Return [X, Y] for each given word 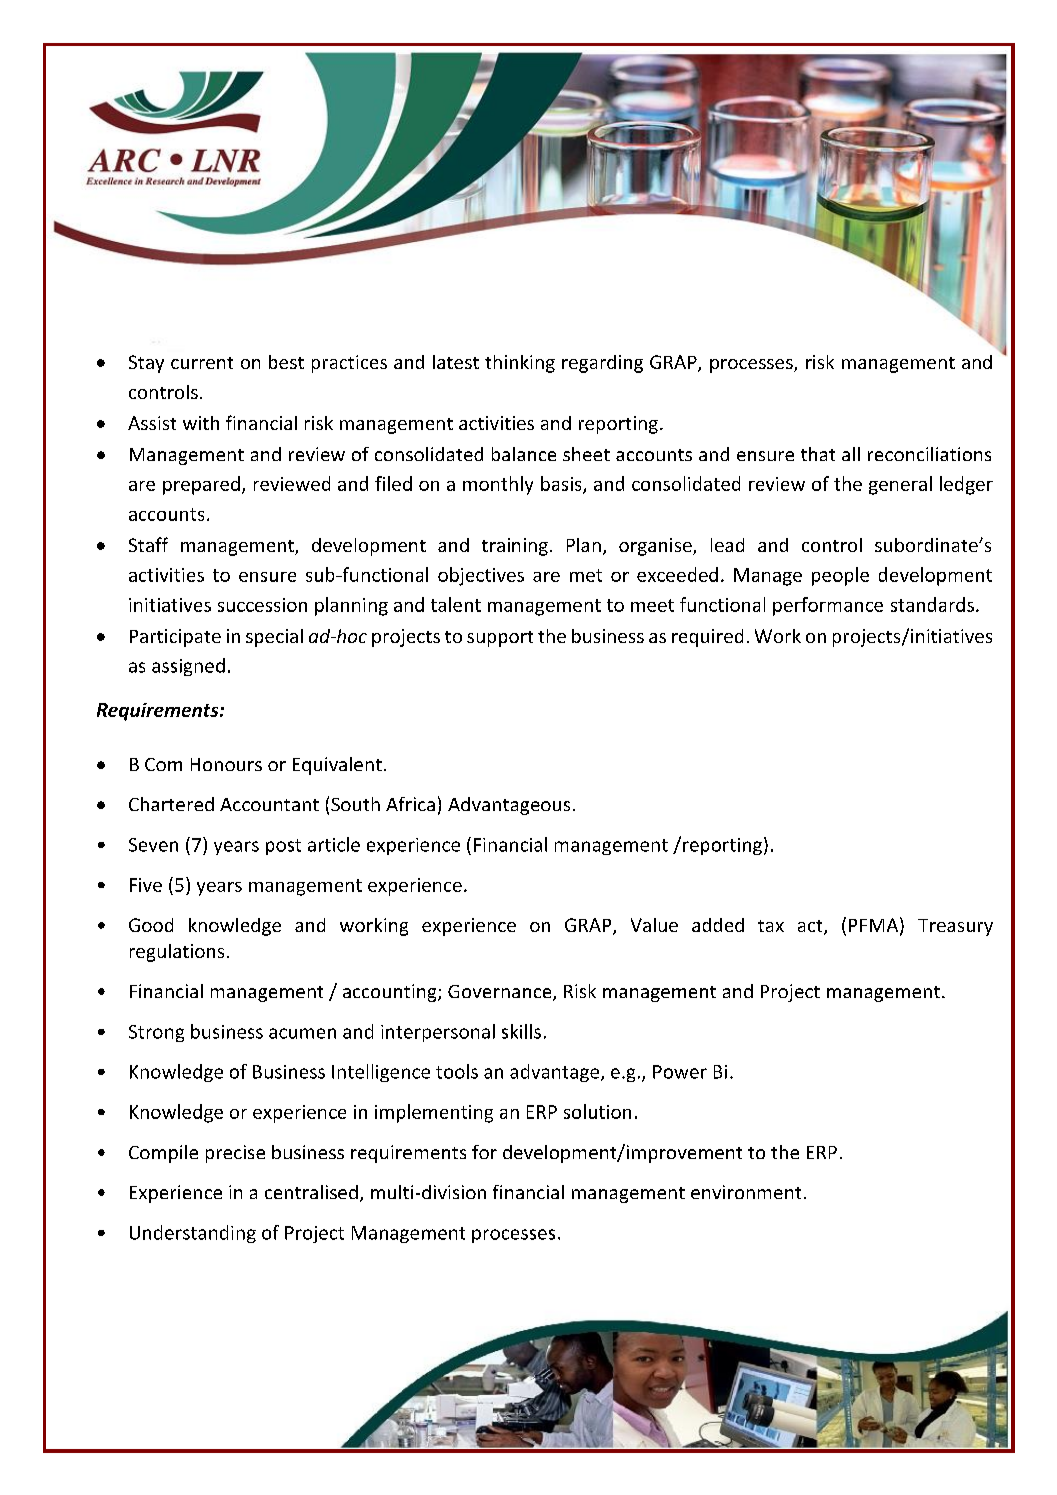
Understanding [193, 1234]
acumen [302, 1033]
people [840, 576]
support [500, 639]
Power [680, 1072]
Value [654, 925]
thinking [520, 364]
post [283, 847]
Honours [226, 764]
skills [521, 1031]
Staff [148, 544]
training [515, 547]
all [851, 454]
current [202, 363]
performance [828, 606]
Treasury [955, 927]
